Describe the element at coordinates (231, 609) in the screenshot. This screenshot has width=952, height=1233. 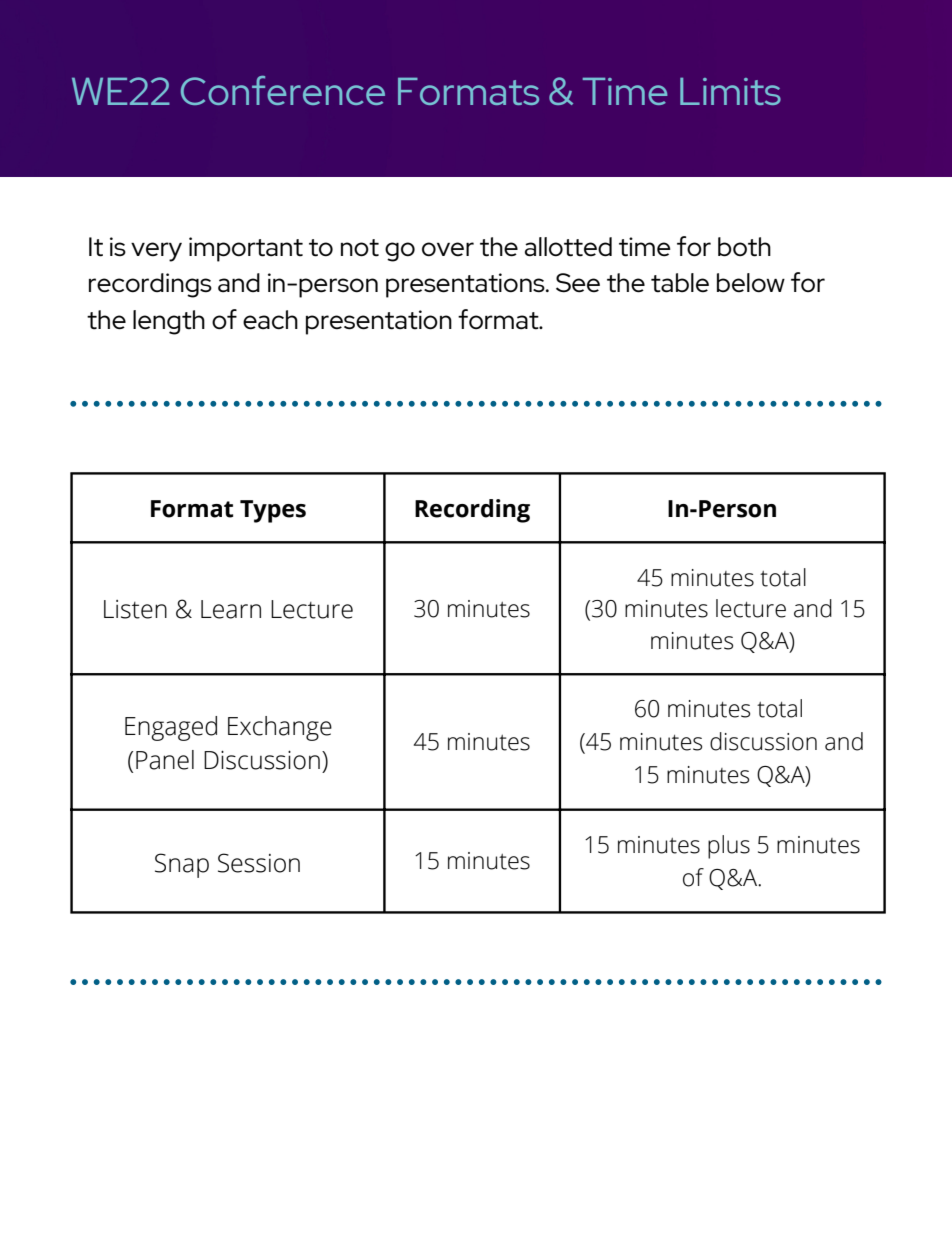
I see `Learn` at that location.
